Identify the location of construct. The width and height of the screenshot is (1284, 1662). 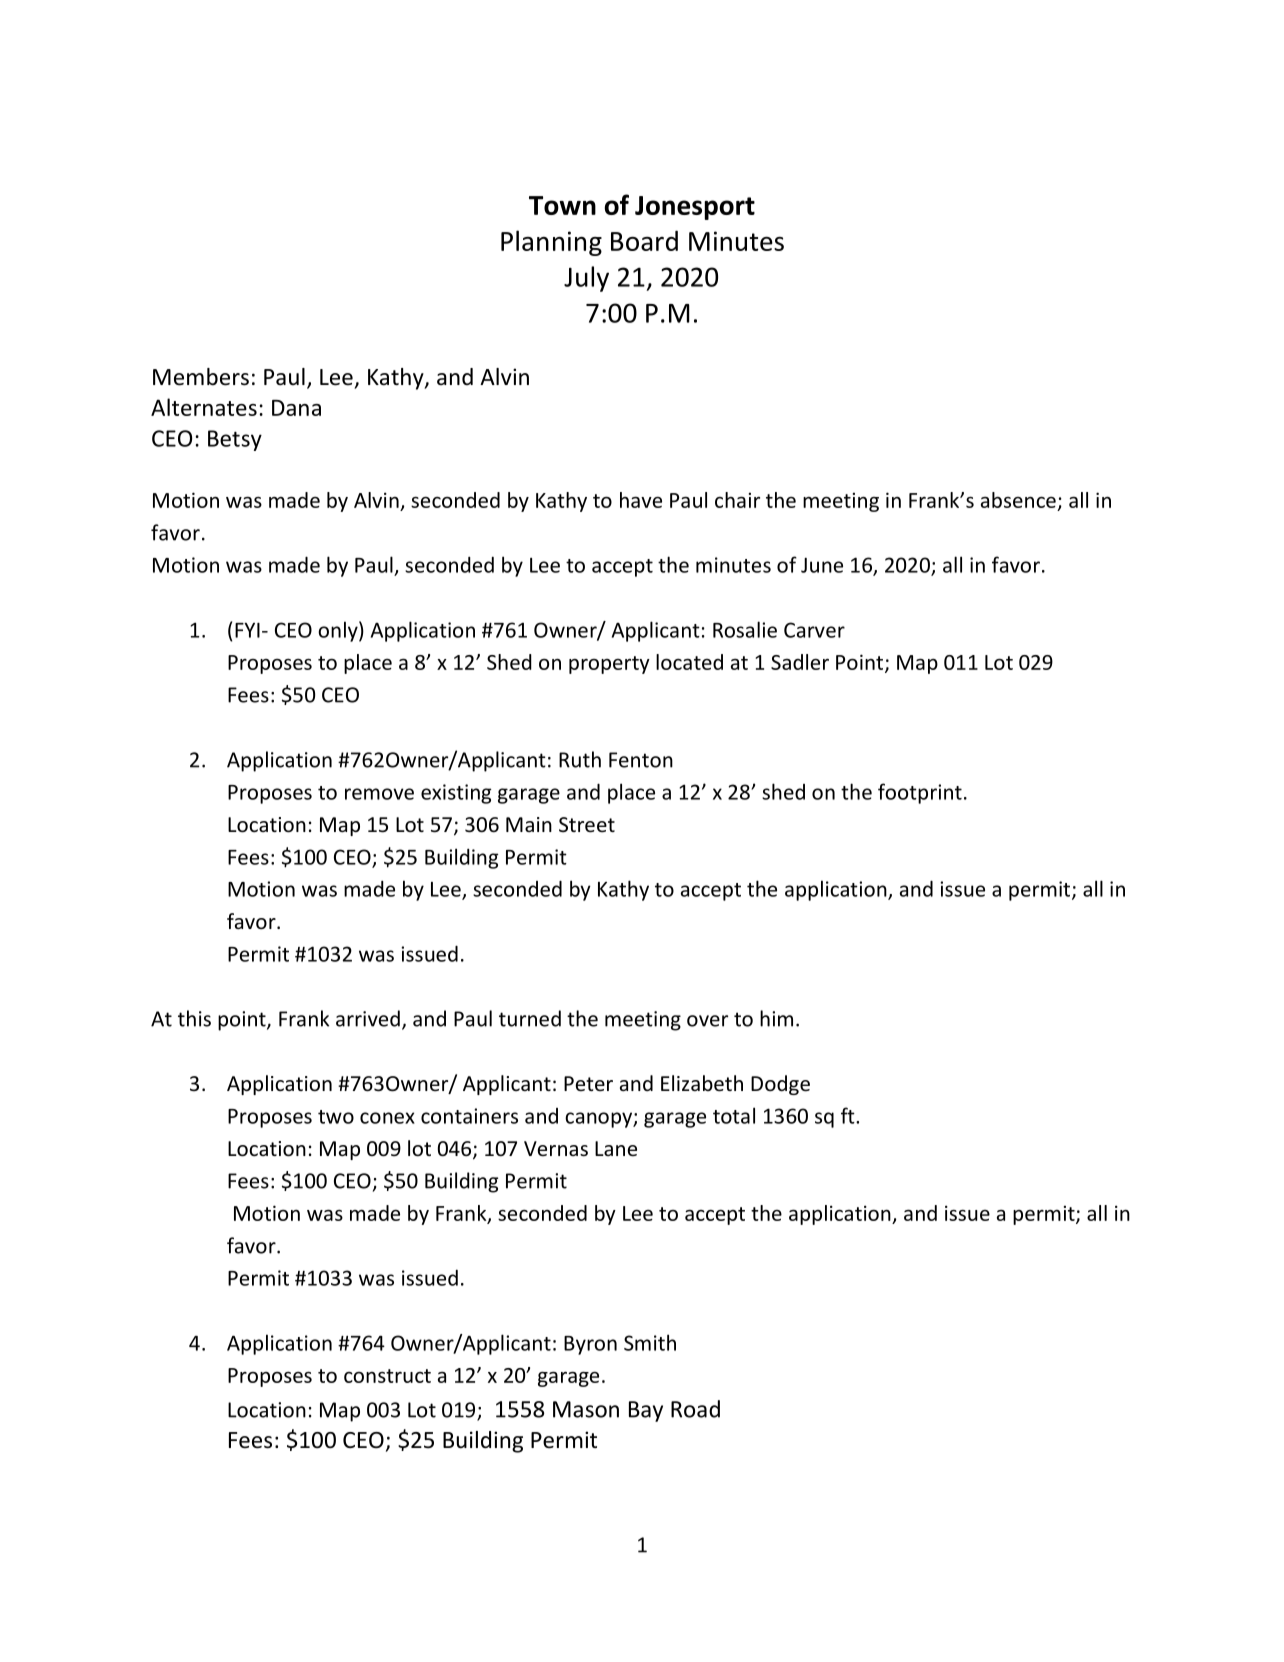
(387, 1376).
